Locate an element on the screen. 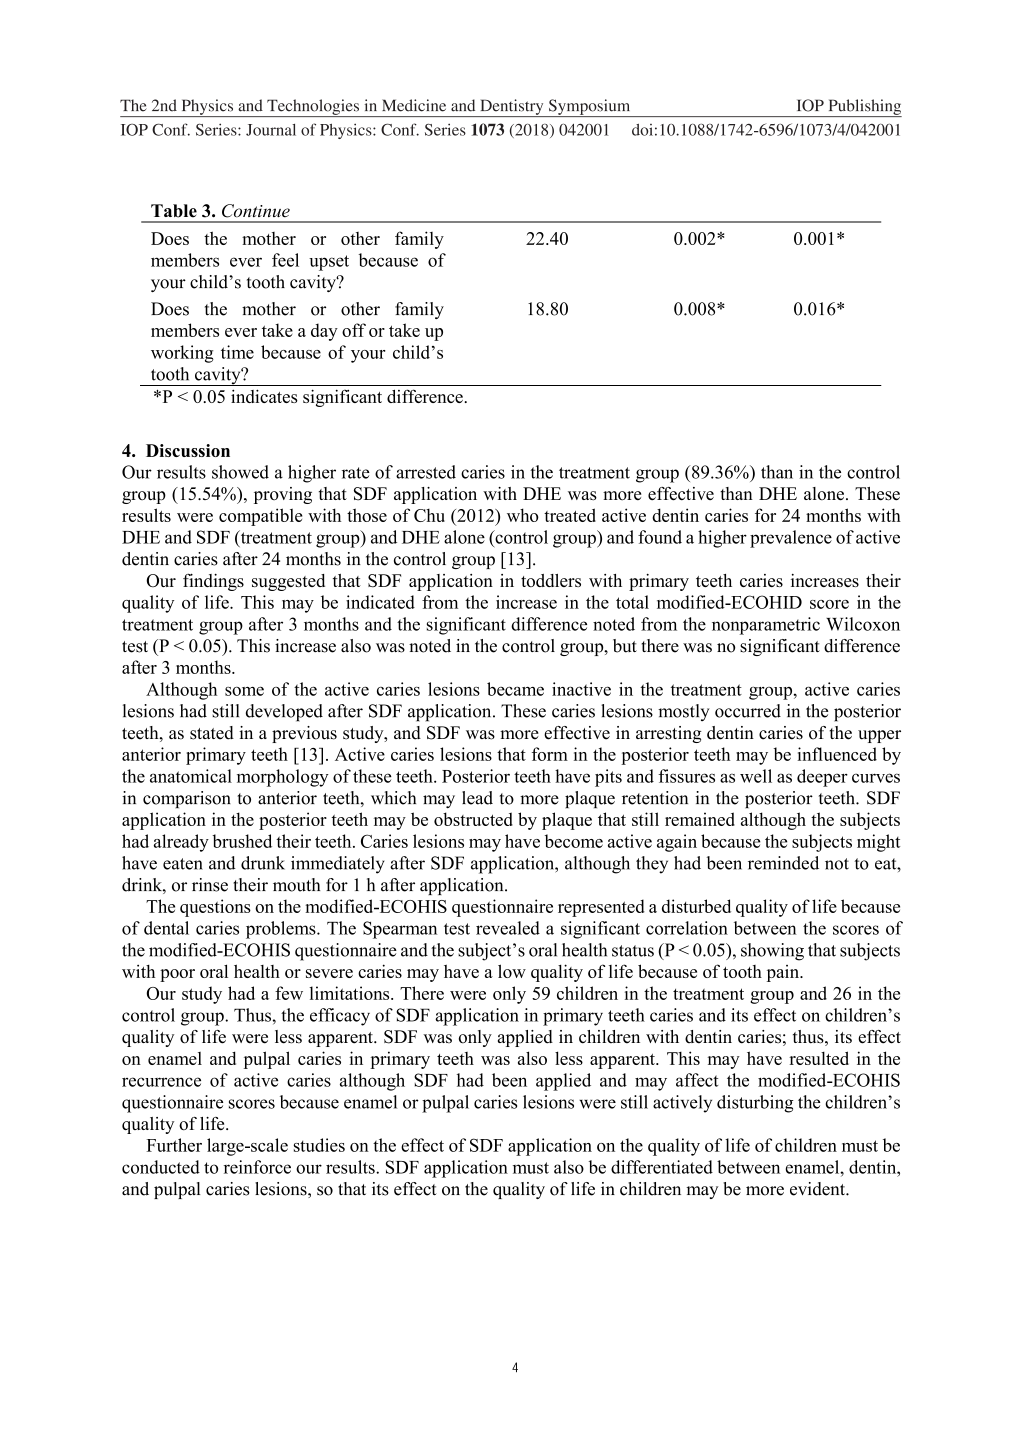 This screenshot has width=1022, height=1446. Journal is located at coordinates (271, 130).
